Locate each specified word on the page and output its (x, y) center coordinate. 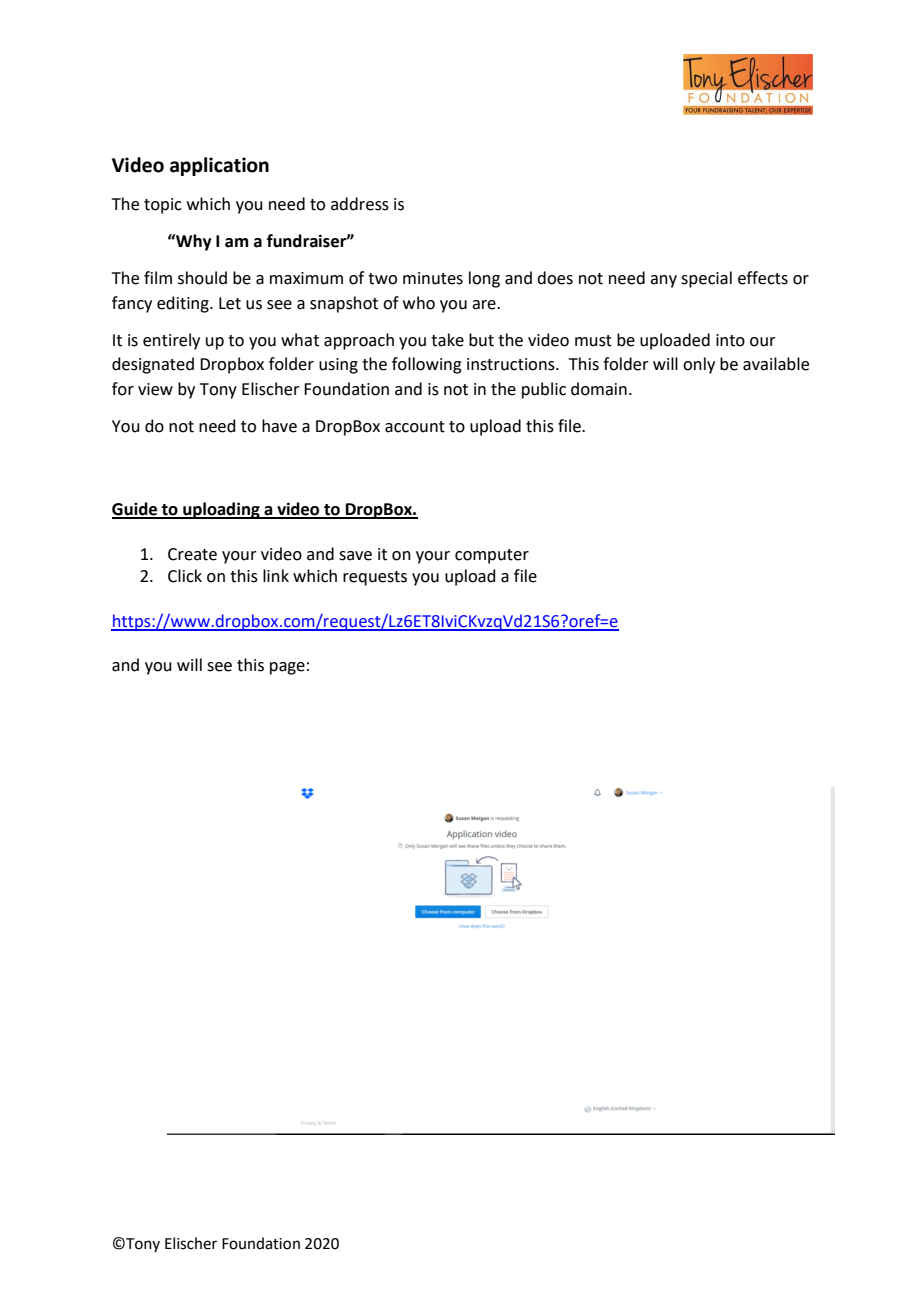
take (447, 340)
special (706, 279)
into (730, 340)
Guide (136, 510)
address (360, 204)
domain (599, 389)
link (276, 575)
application (219, 166)
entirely (171, 341)
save (355, 556)
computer (492, 556)
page (287, 668)
